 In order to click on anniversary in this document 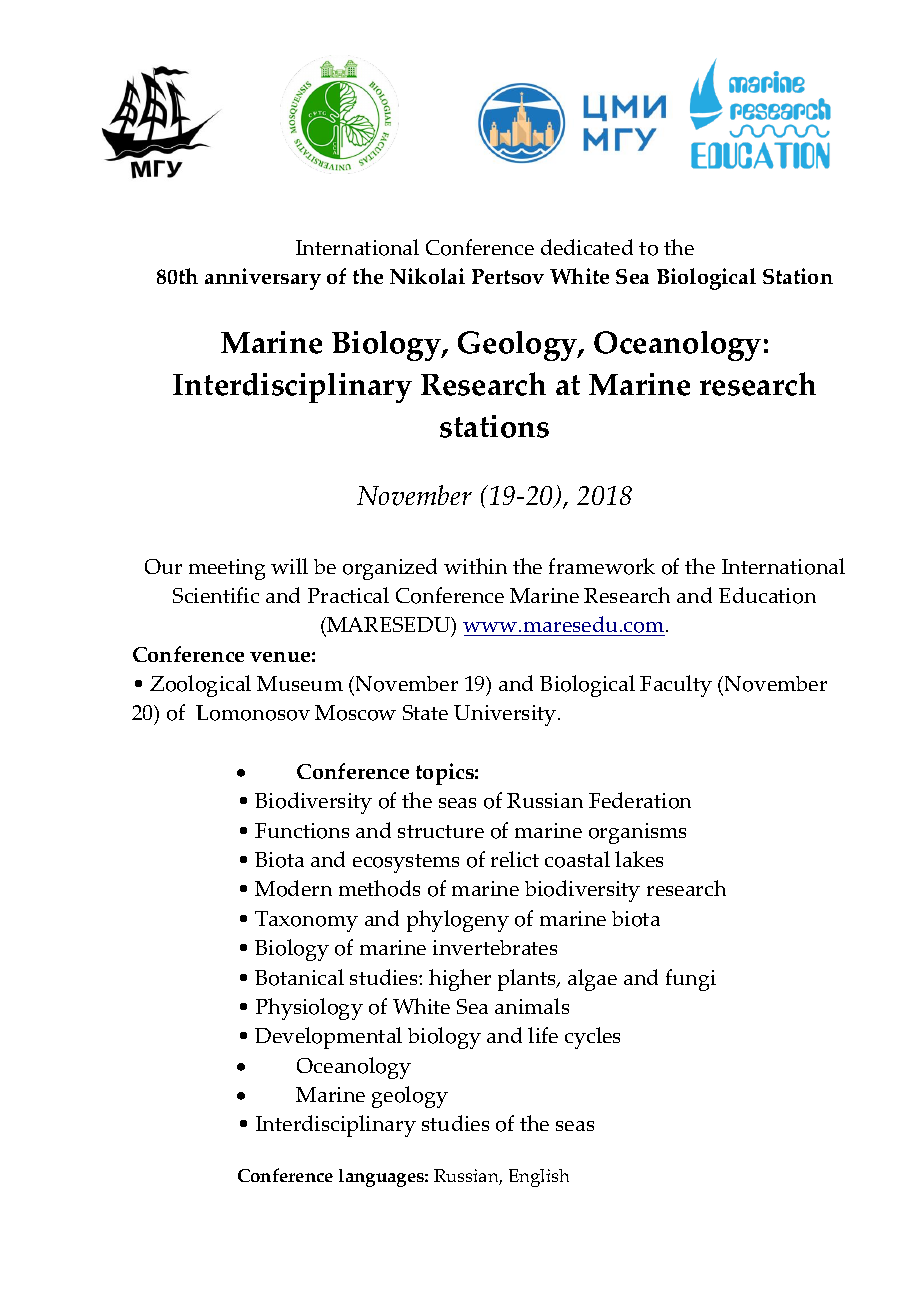, I will do `click(263, 279)`.
